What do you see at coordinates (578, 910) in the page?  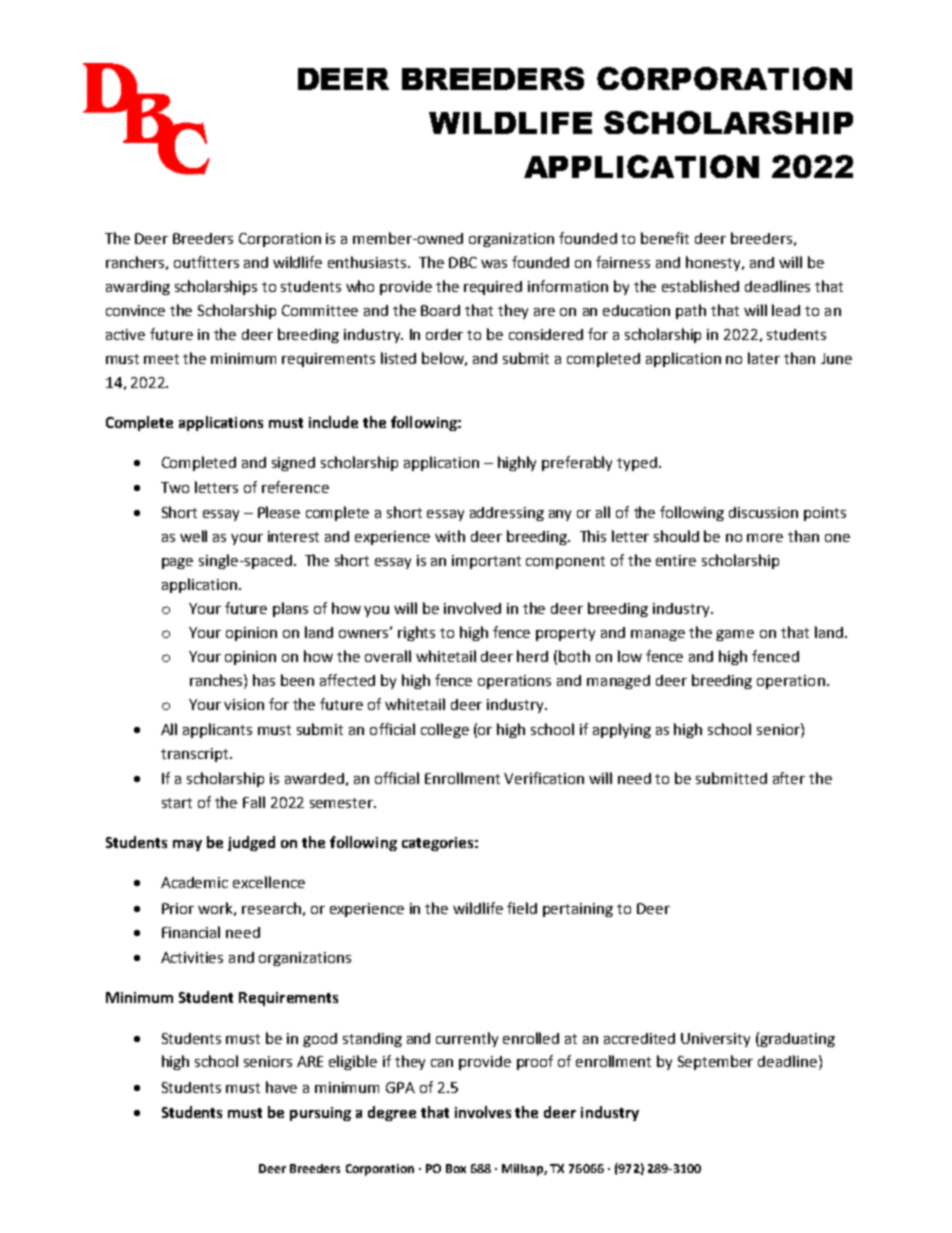 I see `pertaining` at bounding box center [578, 910].
